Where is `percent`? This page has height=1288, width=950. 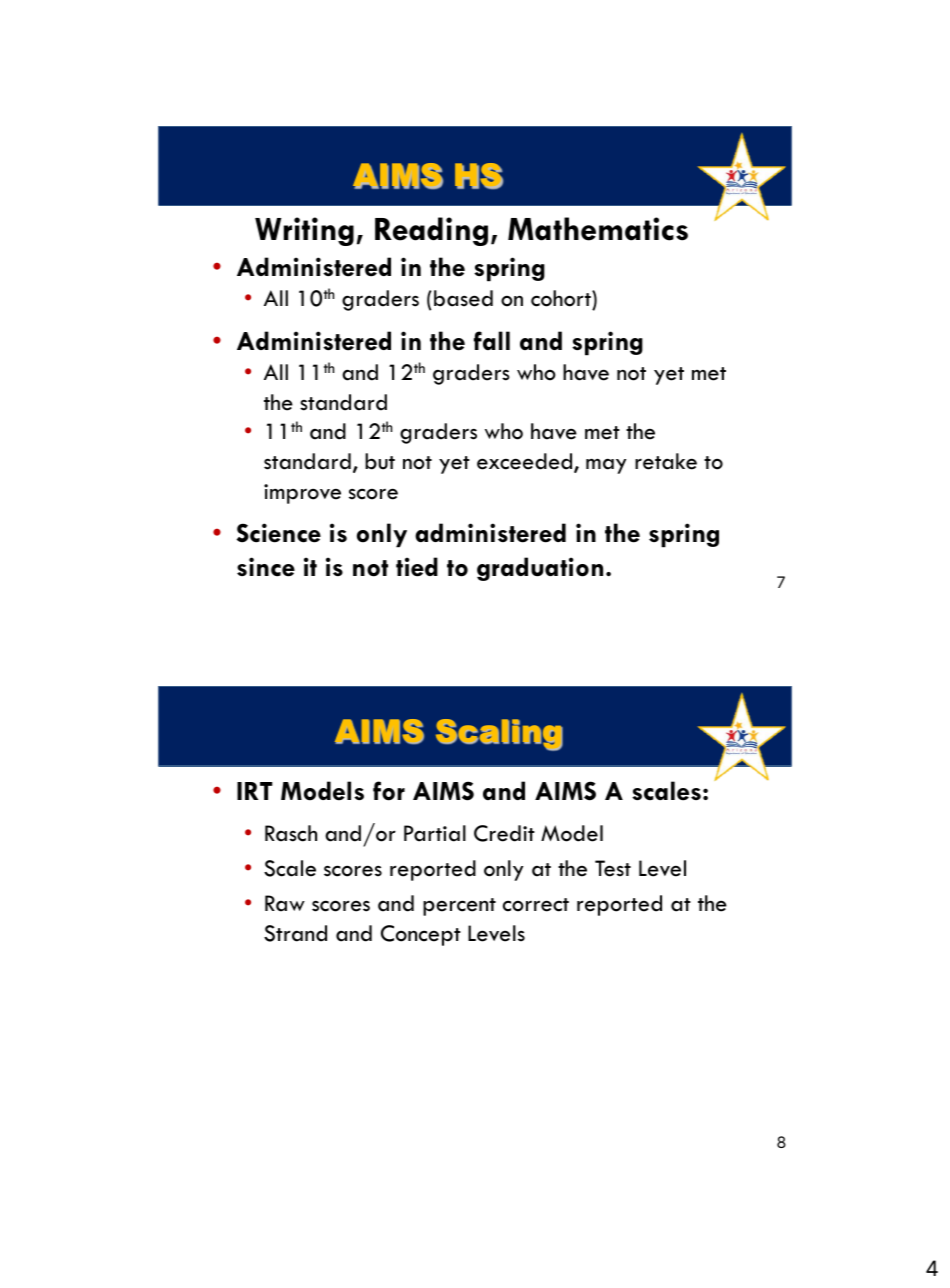
percent is located at coordinates (459, 907).
